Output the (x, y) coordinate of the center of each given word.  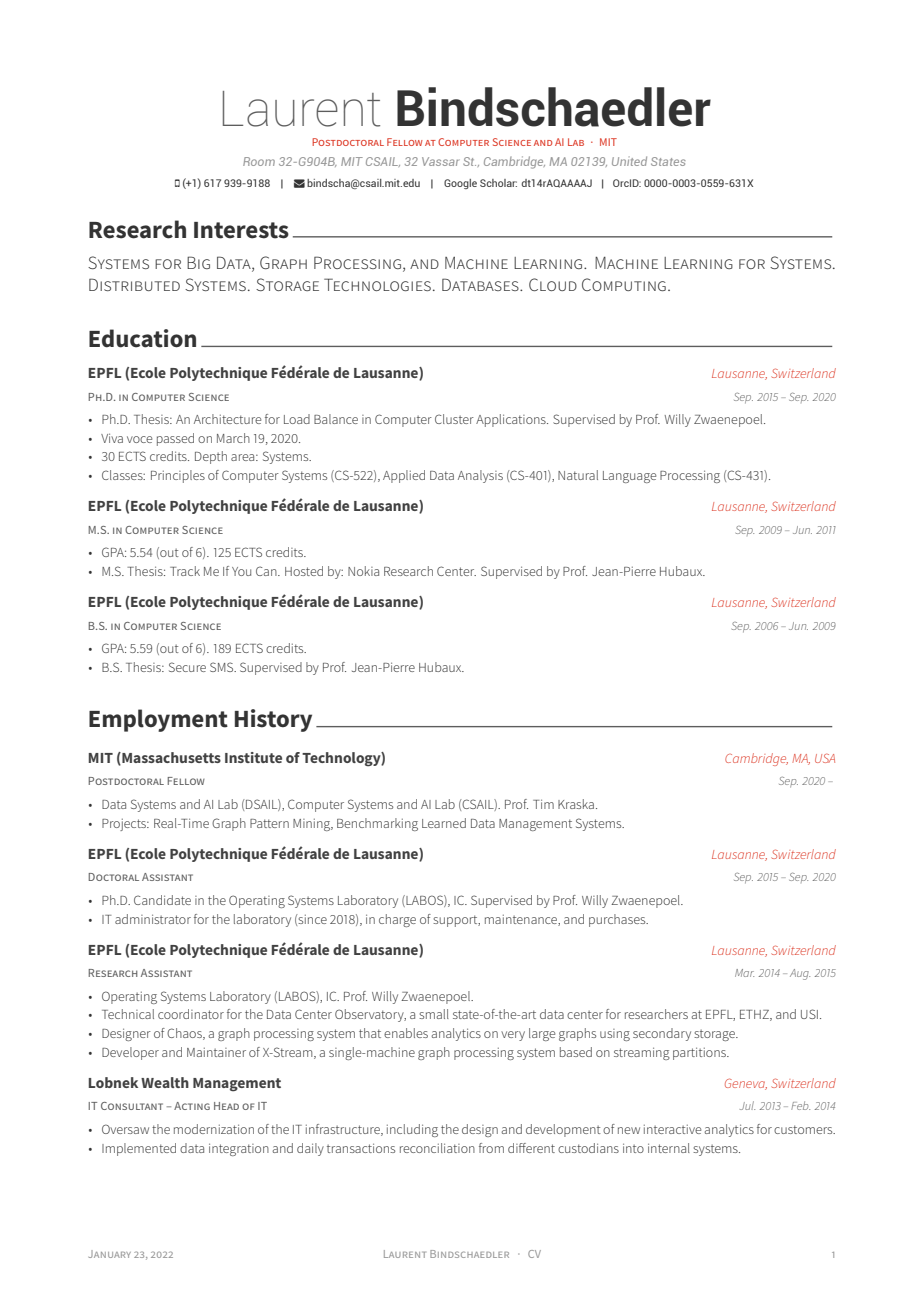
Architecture (227, 419)
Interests (241, 230)
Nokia (363, 571)
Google (460, 184)
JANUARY (110, 1254)
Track (185, 571)
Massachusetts (170, 758)
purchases (618, 920)
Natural (578, 475)
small (434, 1014)
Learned (444, 823)
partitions (700, 1053)
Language (629, 477)
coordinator (191, 1014)
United (629, 161)
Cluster (454, 419)
